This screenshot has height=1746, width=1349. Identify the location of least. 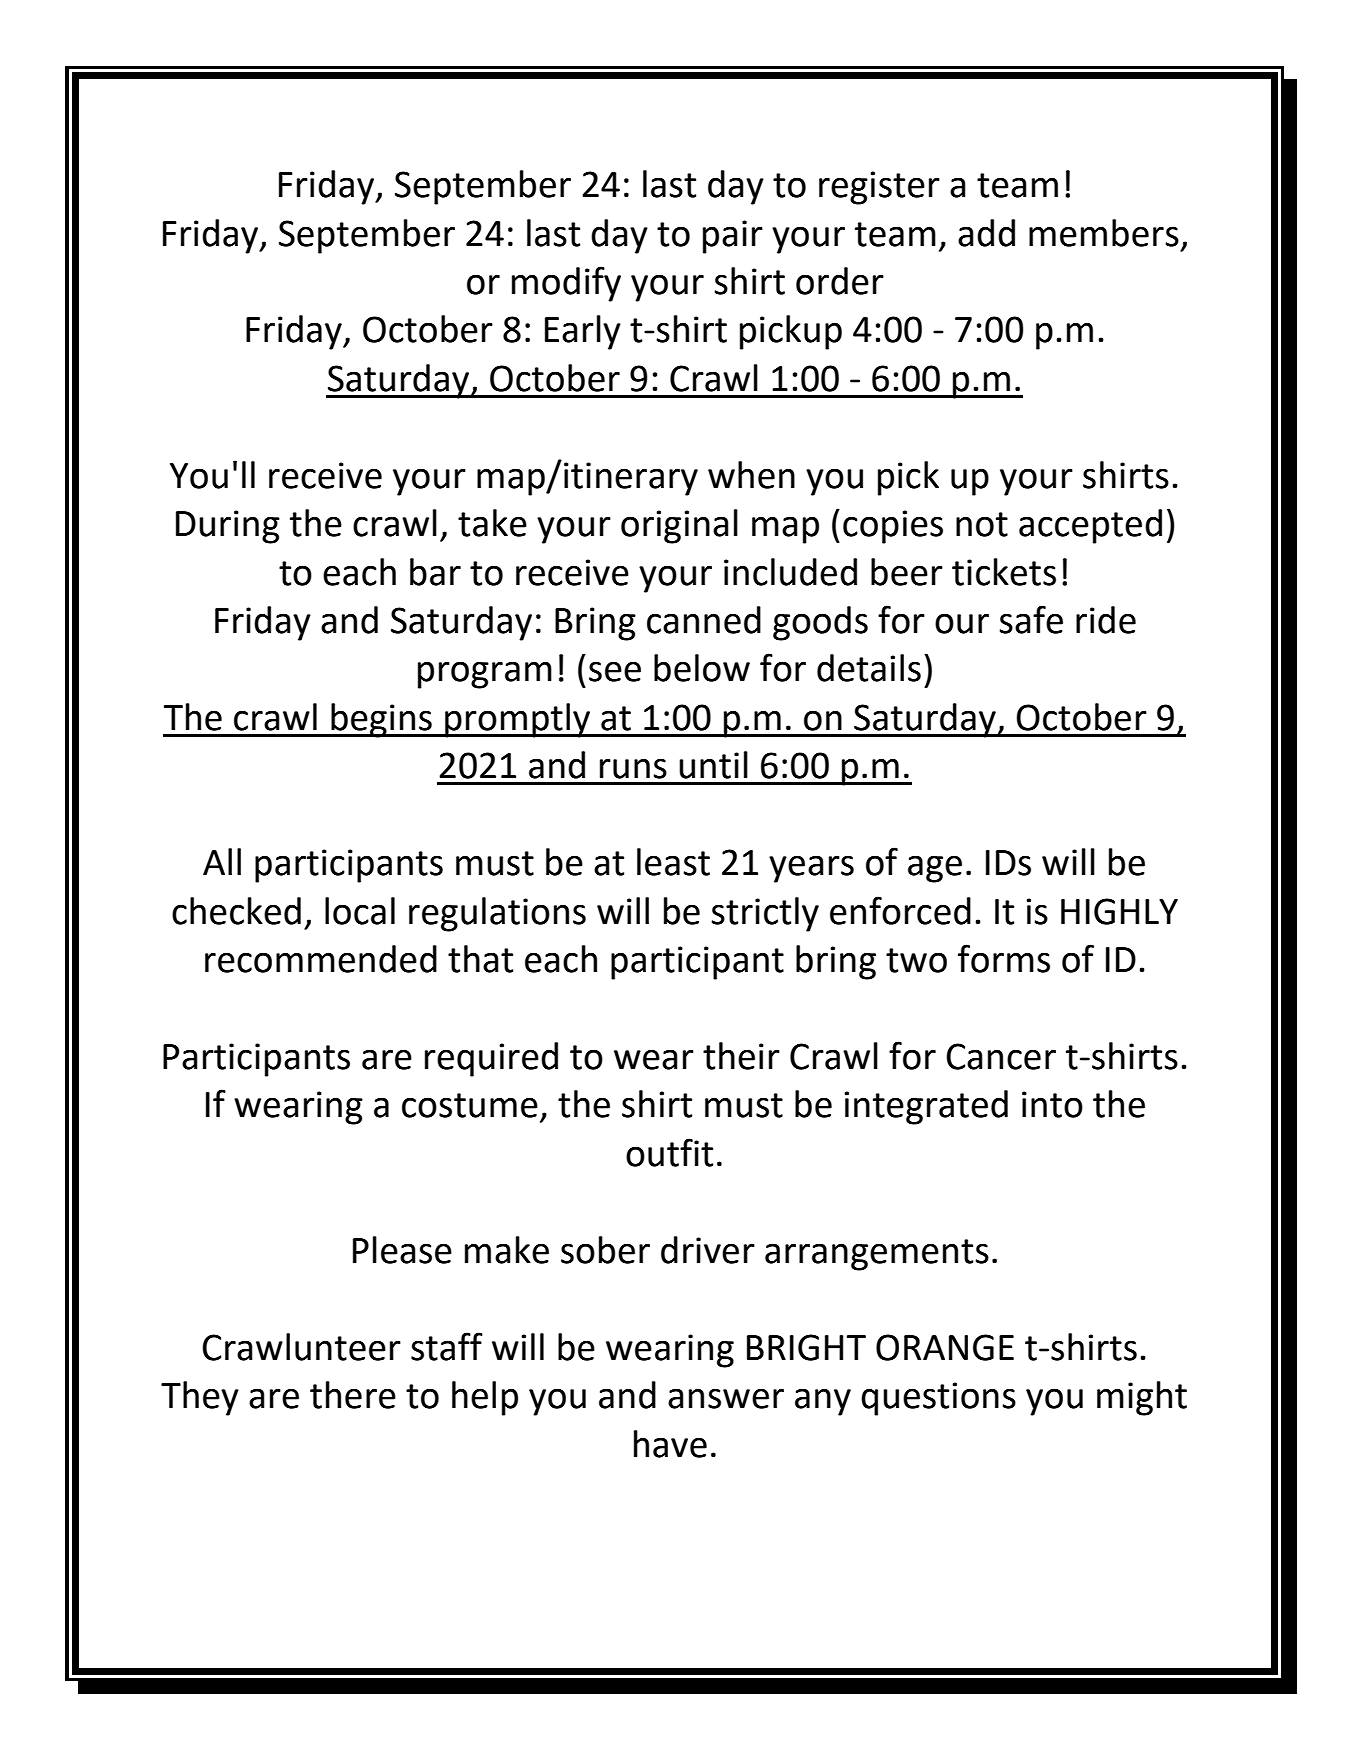
(673, 862).
